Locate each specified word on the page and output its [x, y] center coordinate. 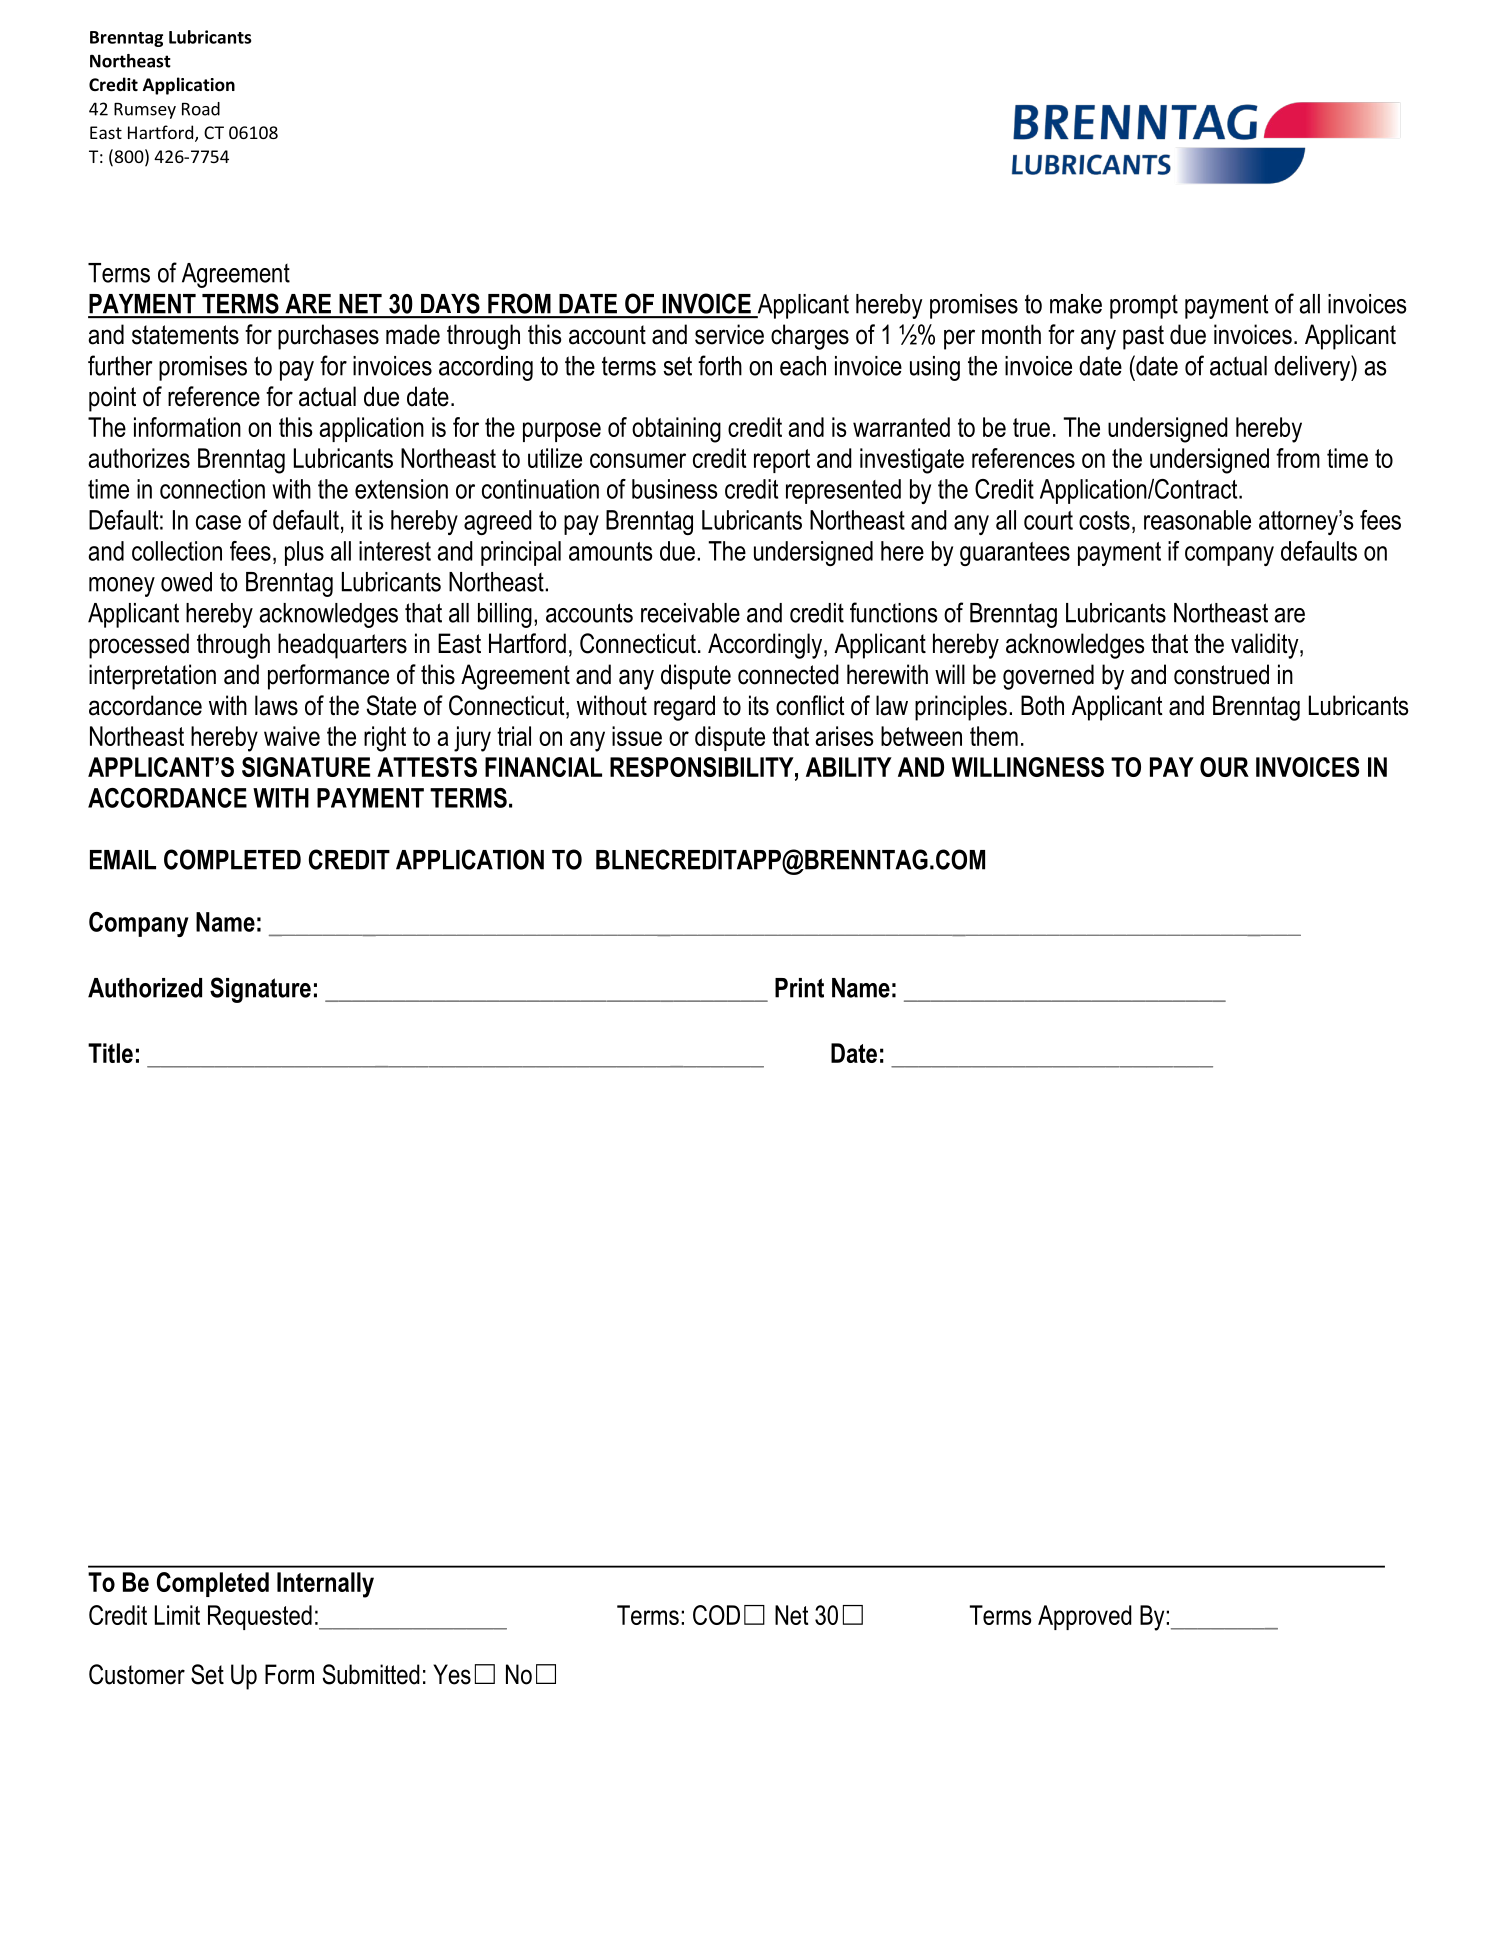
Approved [1085, 1617]
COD [716, 1615]
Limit [177, 1615]
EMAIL [123, 860]
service [729, 334]
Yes [452, 1674]
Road [201, 109]
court [1048, 520]
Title [110, 1053]
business [675, 489]
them [994, 736]
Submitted [371, 1674]
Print [799, 988]
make [1076, 304]
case [218, 522]
